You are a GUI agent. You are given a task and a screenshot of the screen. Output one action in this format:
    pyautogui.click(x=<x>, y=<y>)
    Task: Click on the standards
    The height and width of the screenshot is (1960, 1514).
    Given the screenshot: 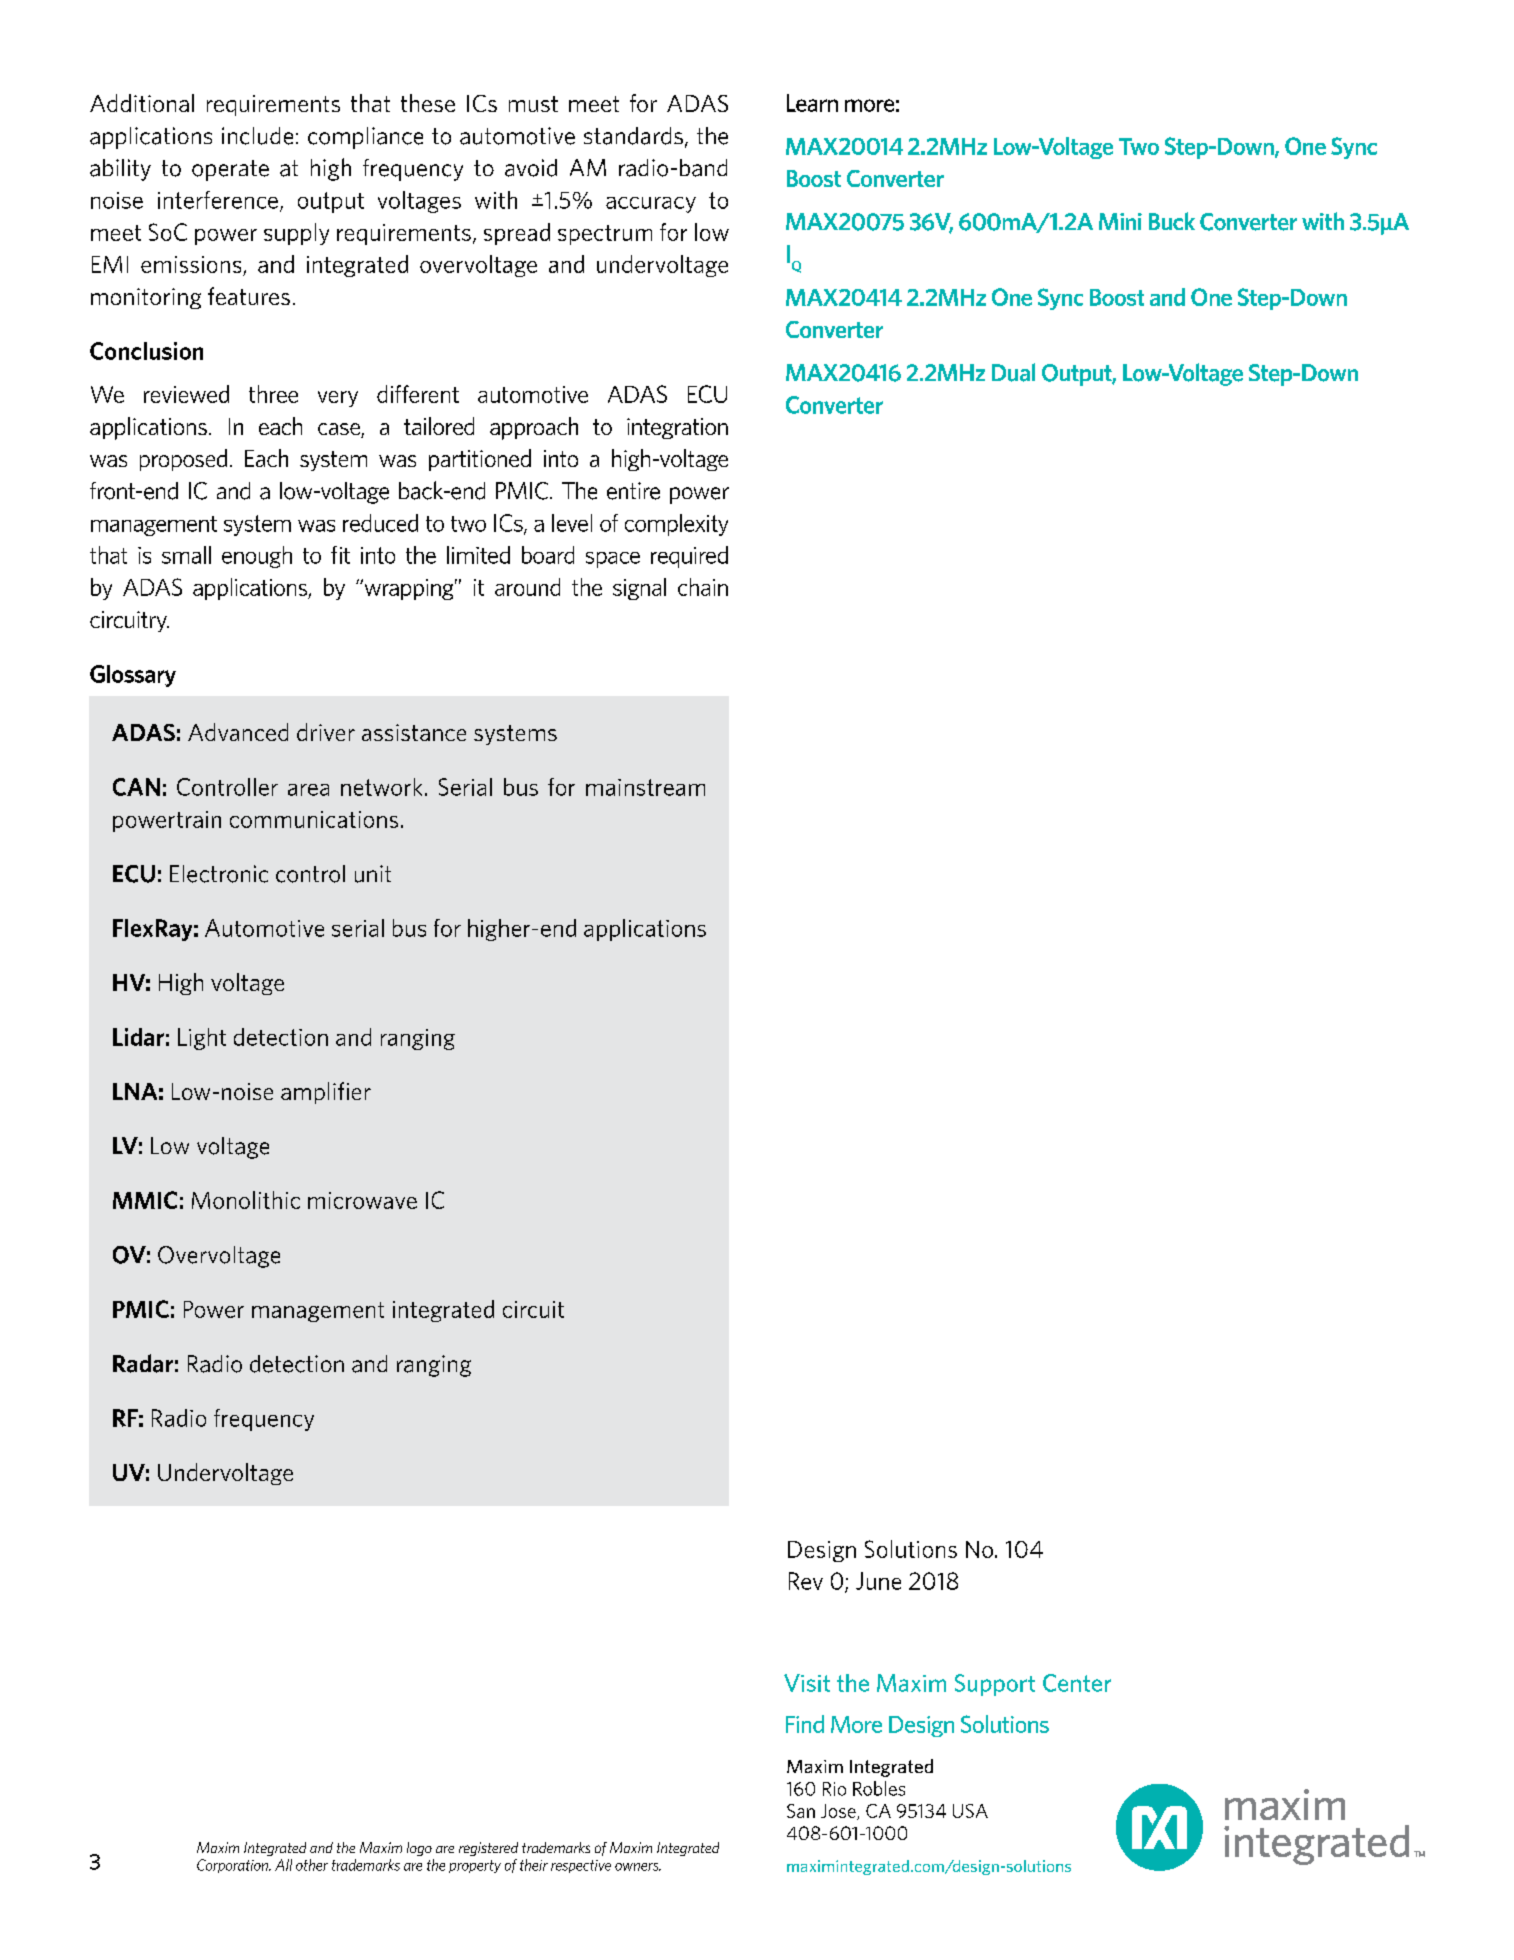 What is the action you would take?
    pyautogui.click(x=633, y=136)
